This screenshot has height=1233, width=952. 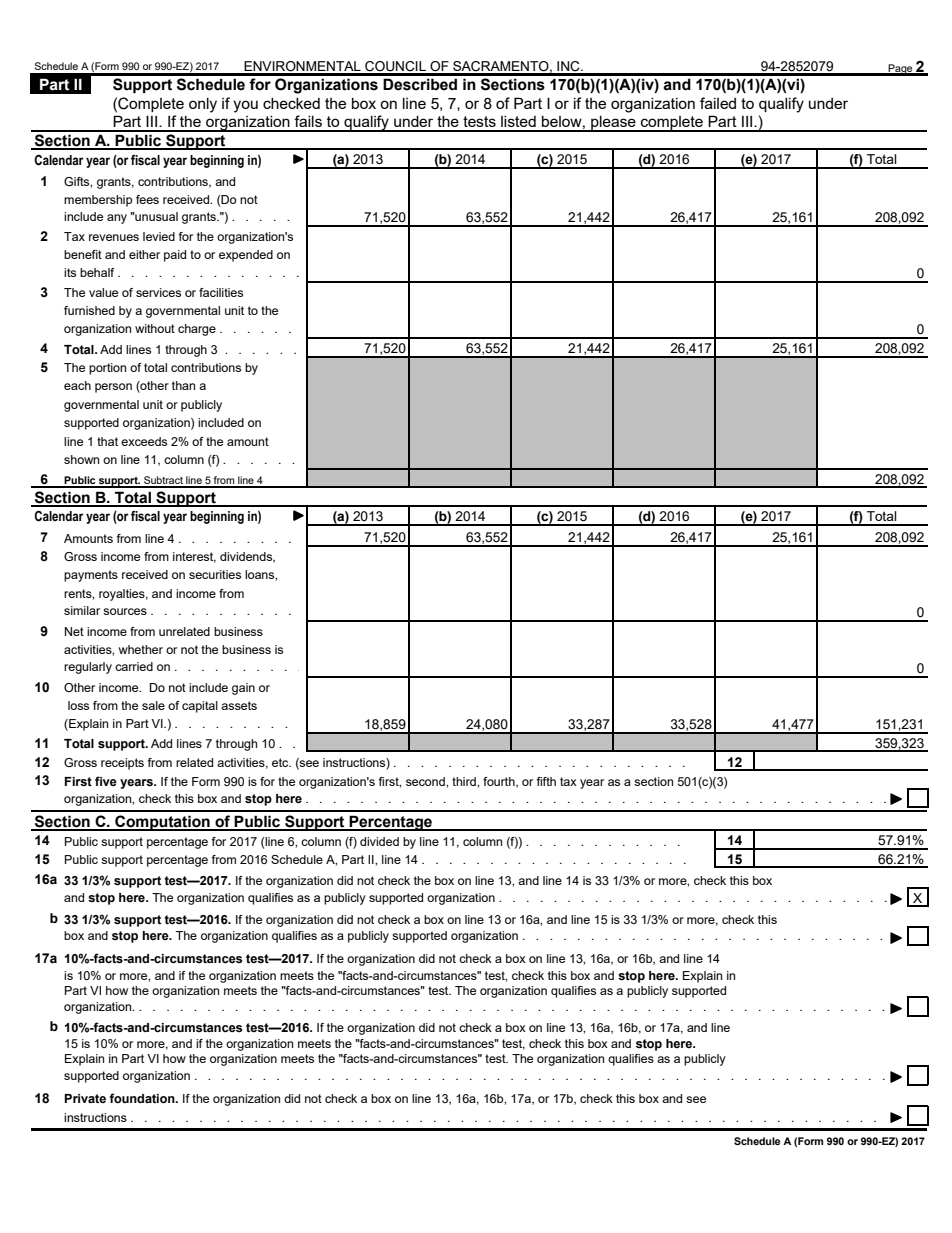 I want to click on divided, so click(x=379, y=841).
